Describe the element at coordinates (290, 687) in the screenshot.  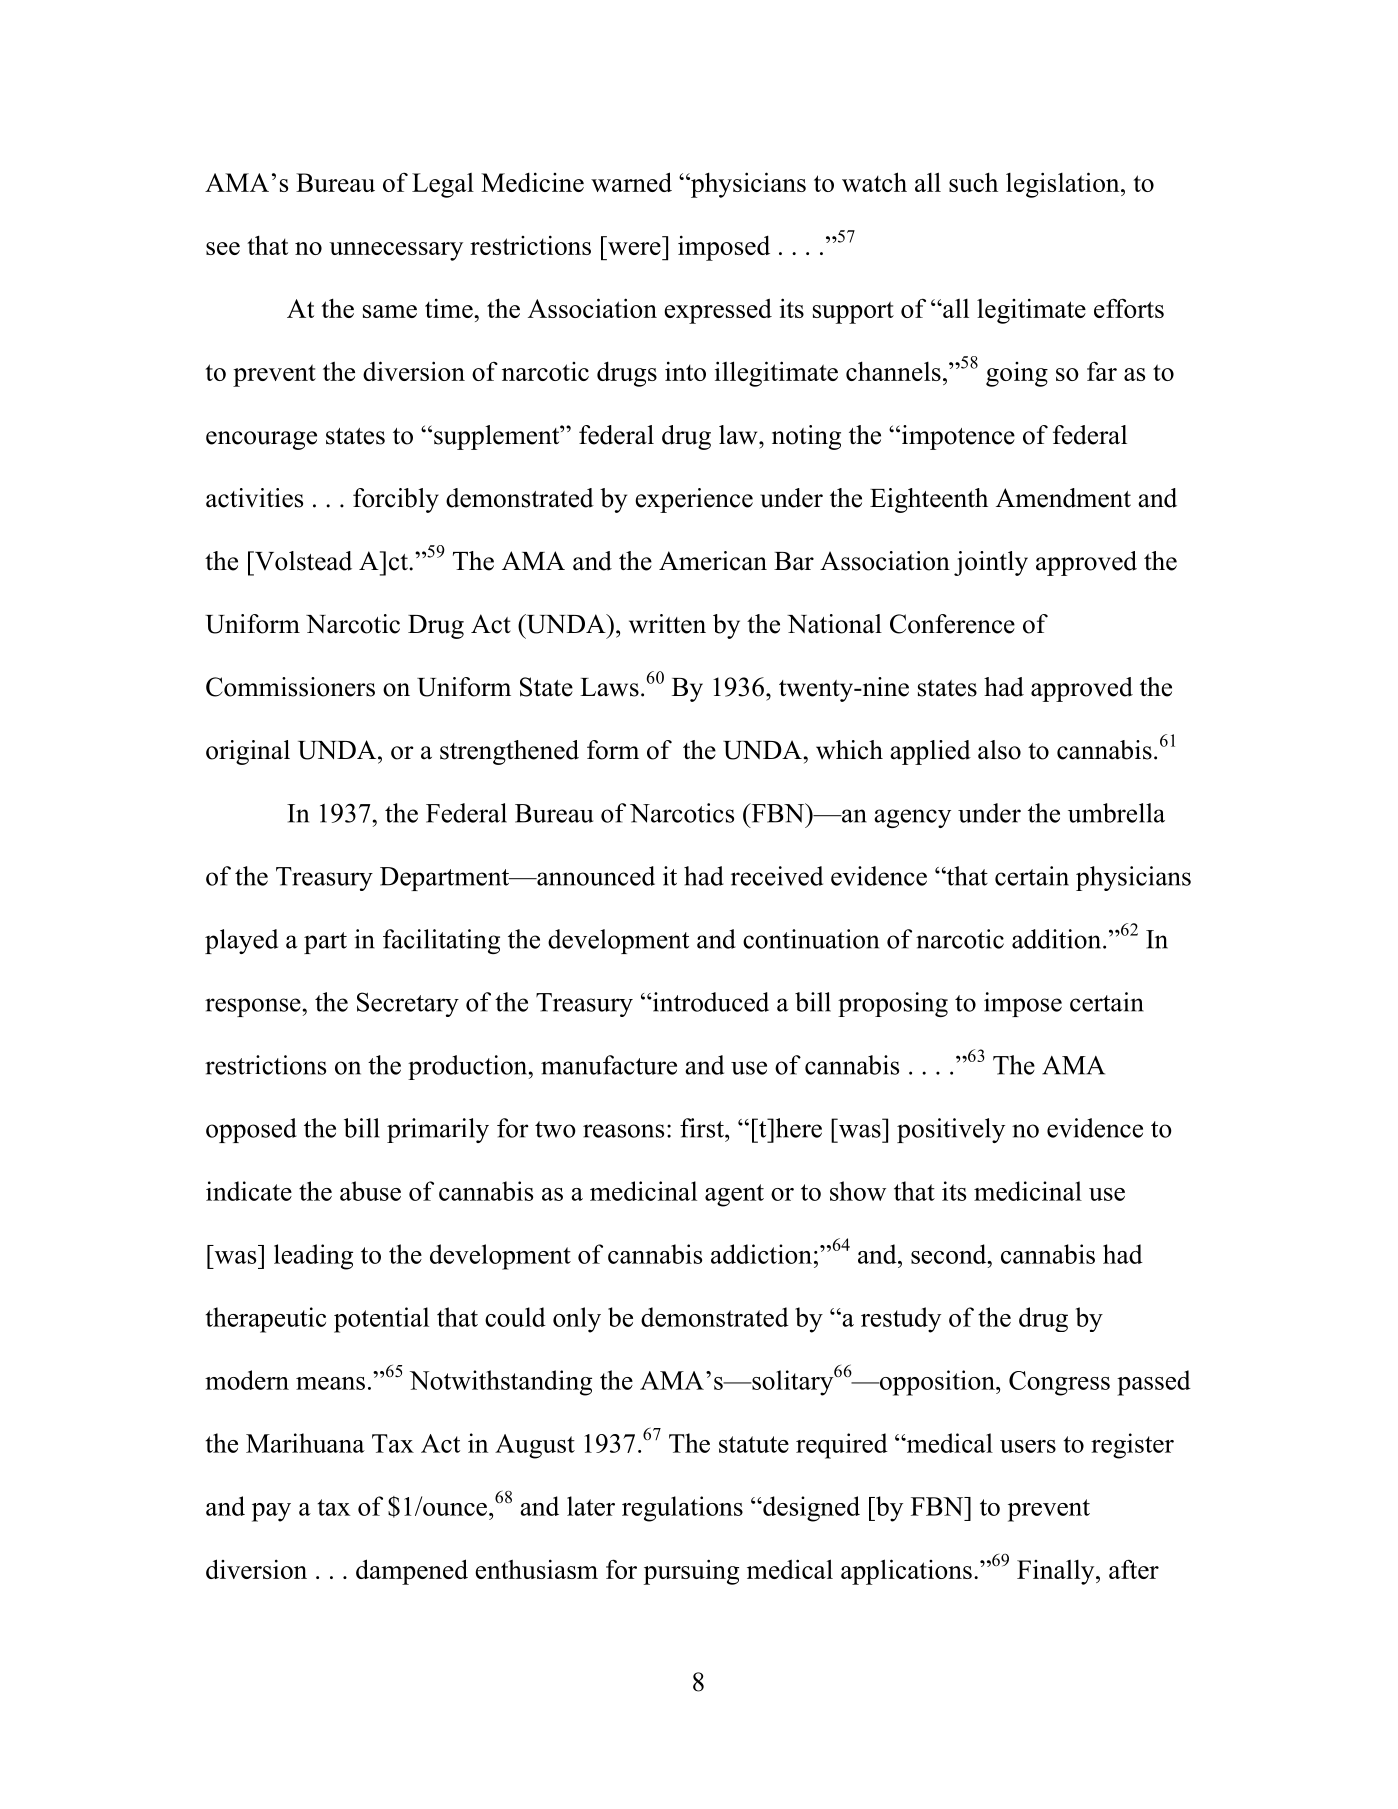
I see `Commissioners` at that location.
